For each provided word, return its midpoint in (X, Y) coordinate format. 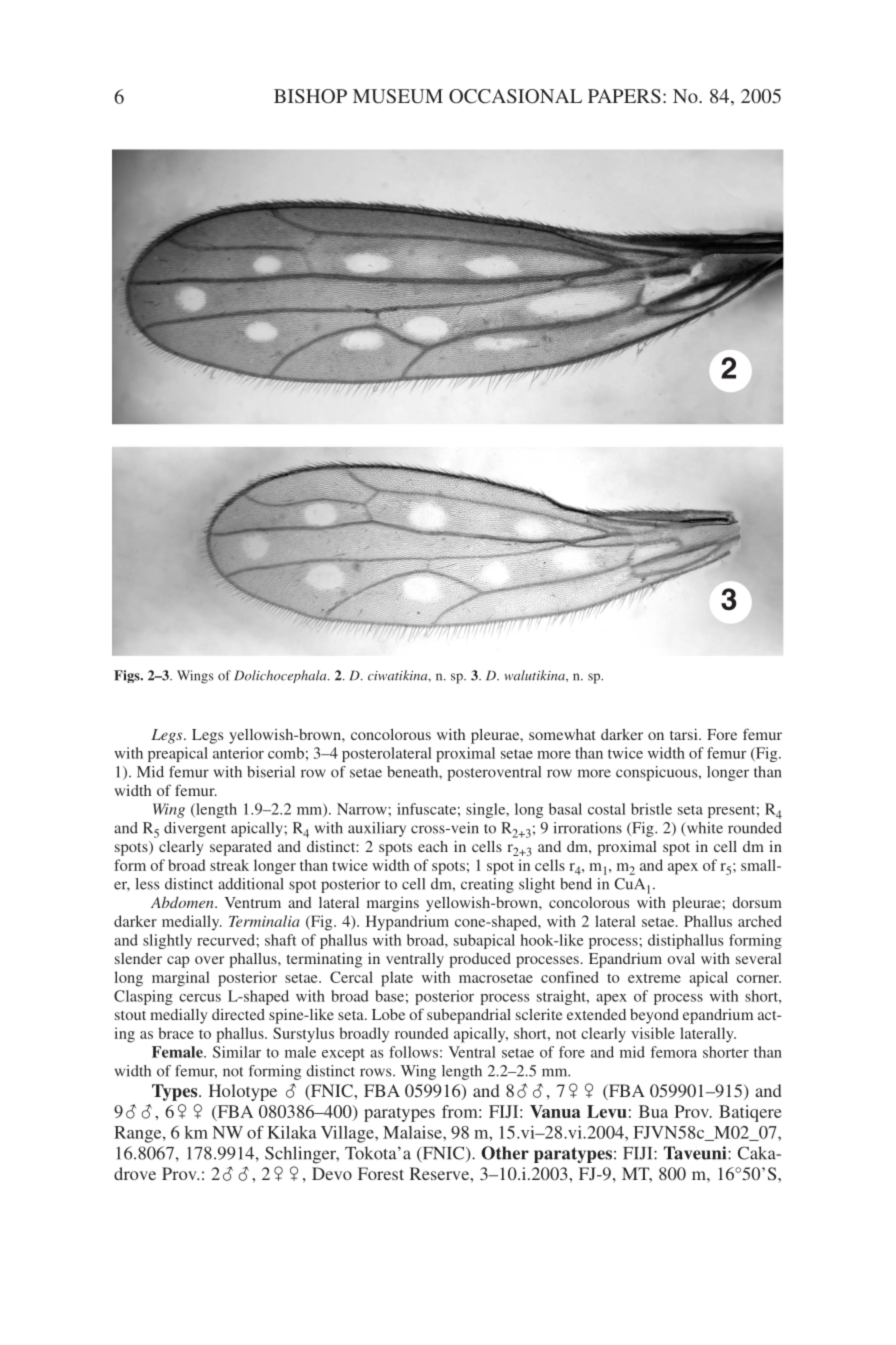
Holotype (243, 1092)
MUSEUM (398, 96)
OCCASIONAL (515, 96)
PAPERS (624, 96)
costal (607, 809)
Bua (653, 1111)
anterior (238, 753)
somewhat (562, 734)
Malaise (413, 1132)
